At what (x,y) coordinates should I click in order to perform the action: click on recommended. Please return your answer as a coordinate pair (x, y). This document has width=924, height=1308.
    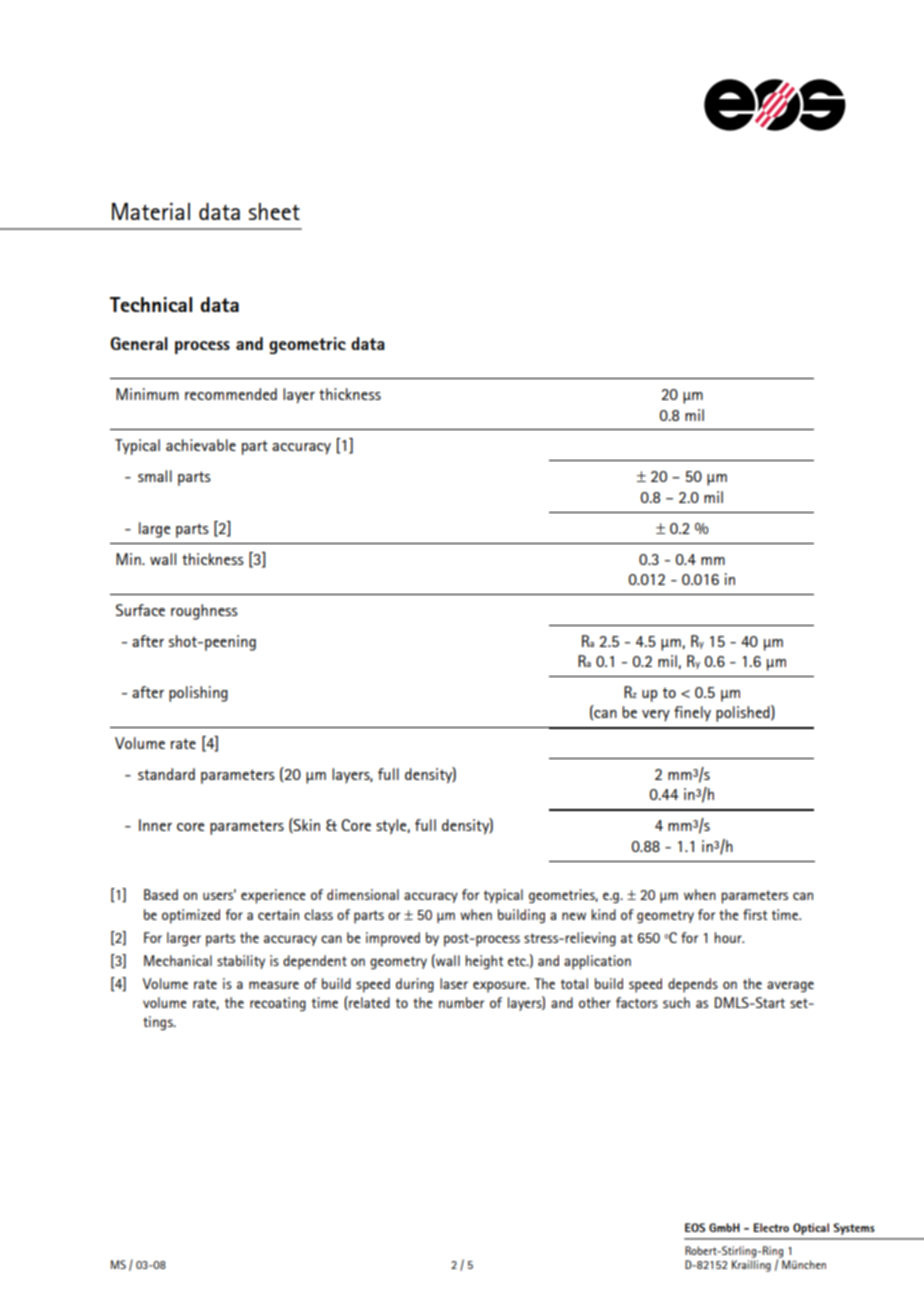
    Looking at the image, I should click on (231, 394).
